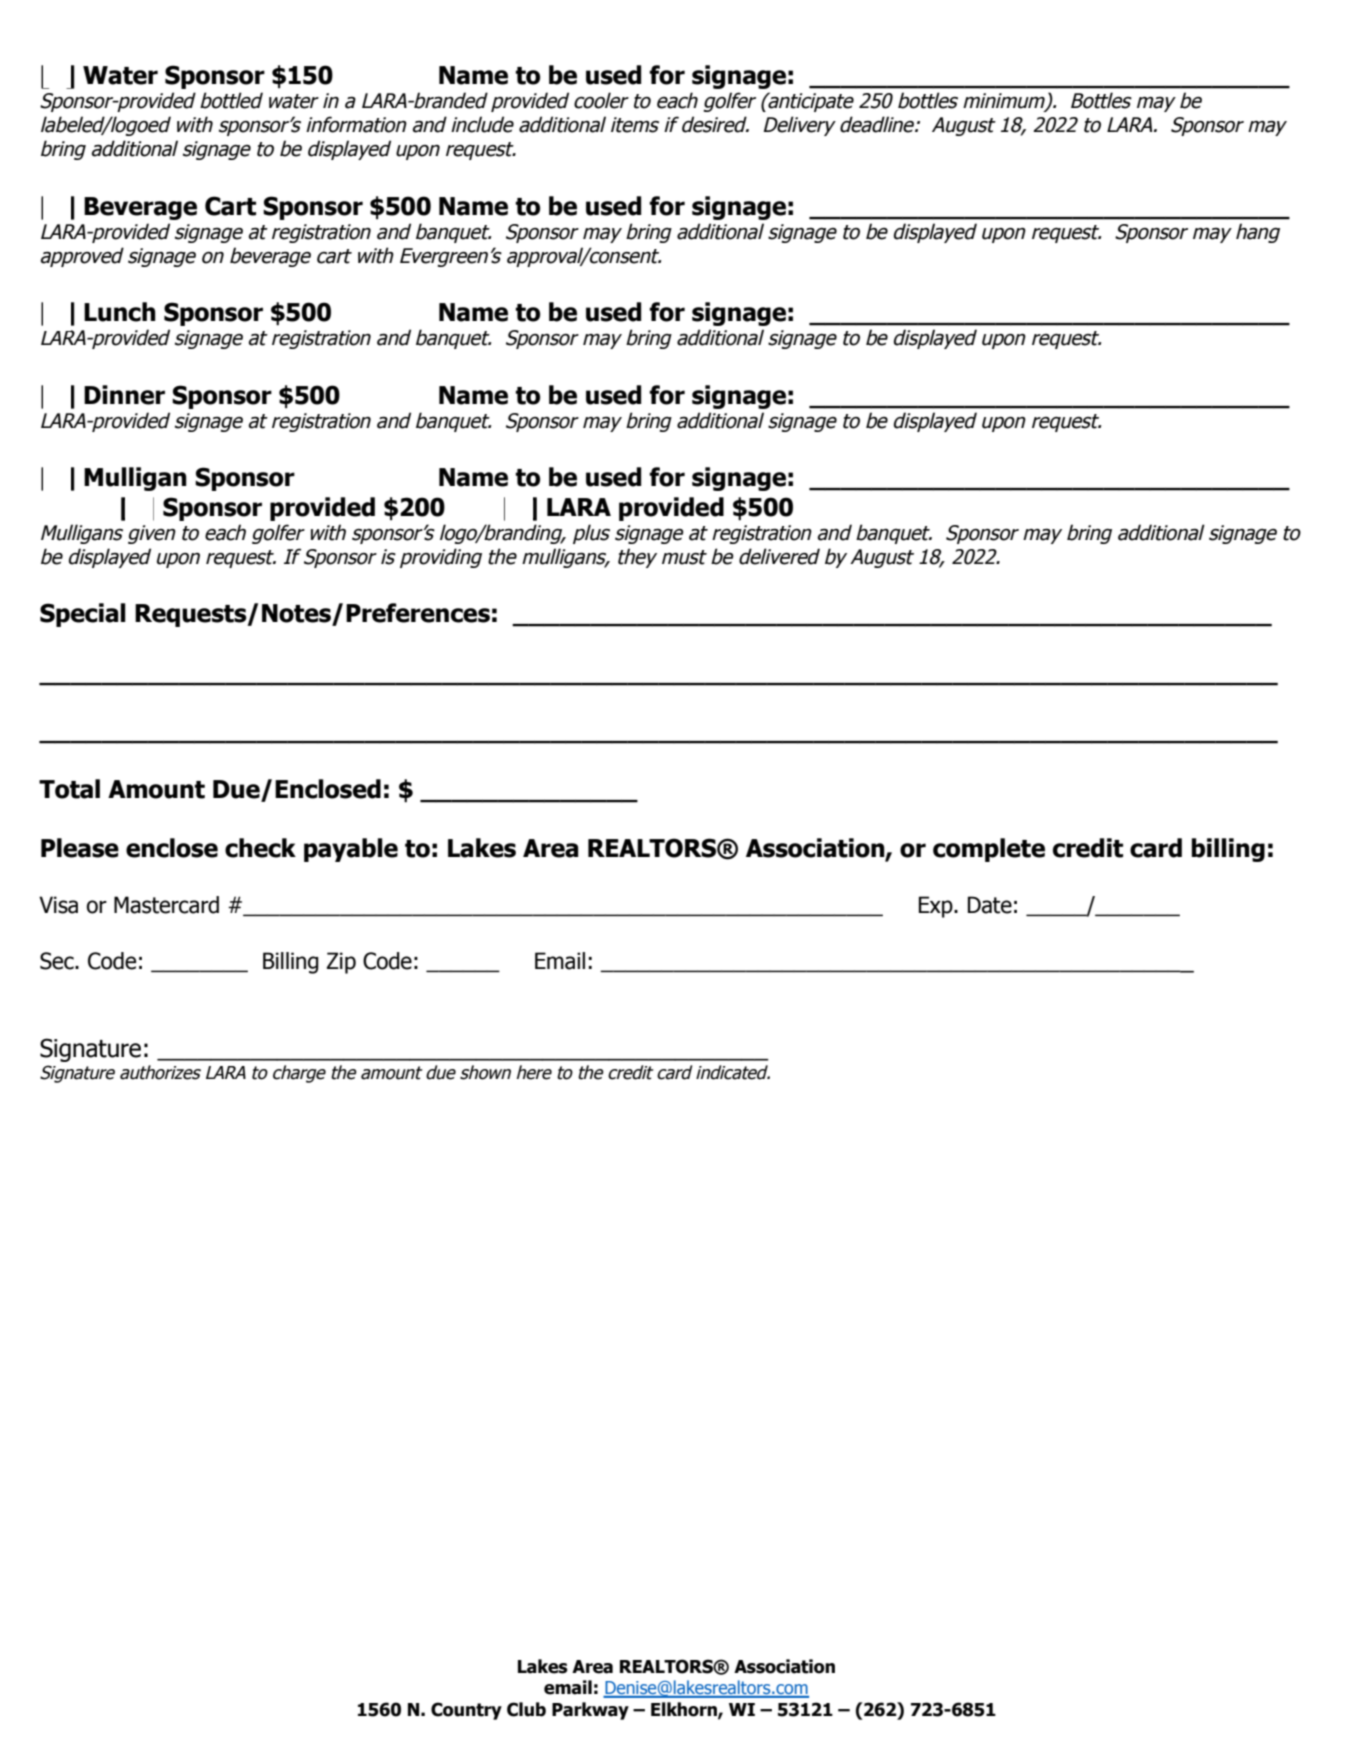  What do you see at coordinates (120, 312) in the screenshot?
I see `Lunch` at bounding box center [120, 312].
